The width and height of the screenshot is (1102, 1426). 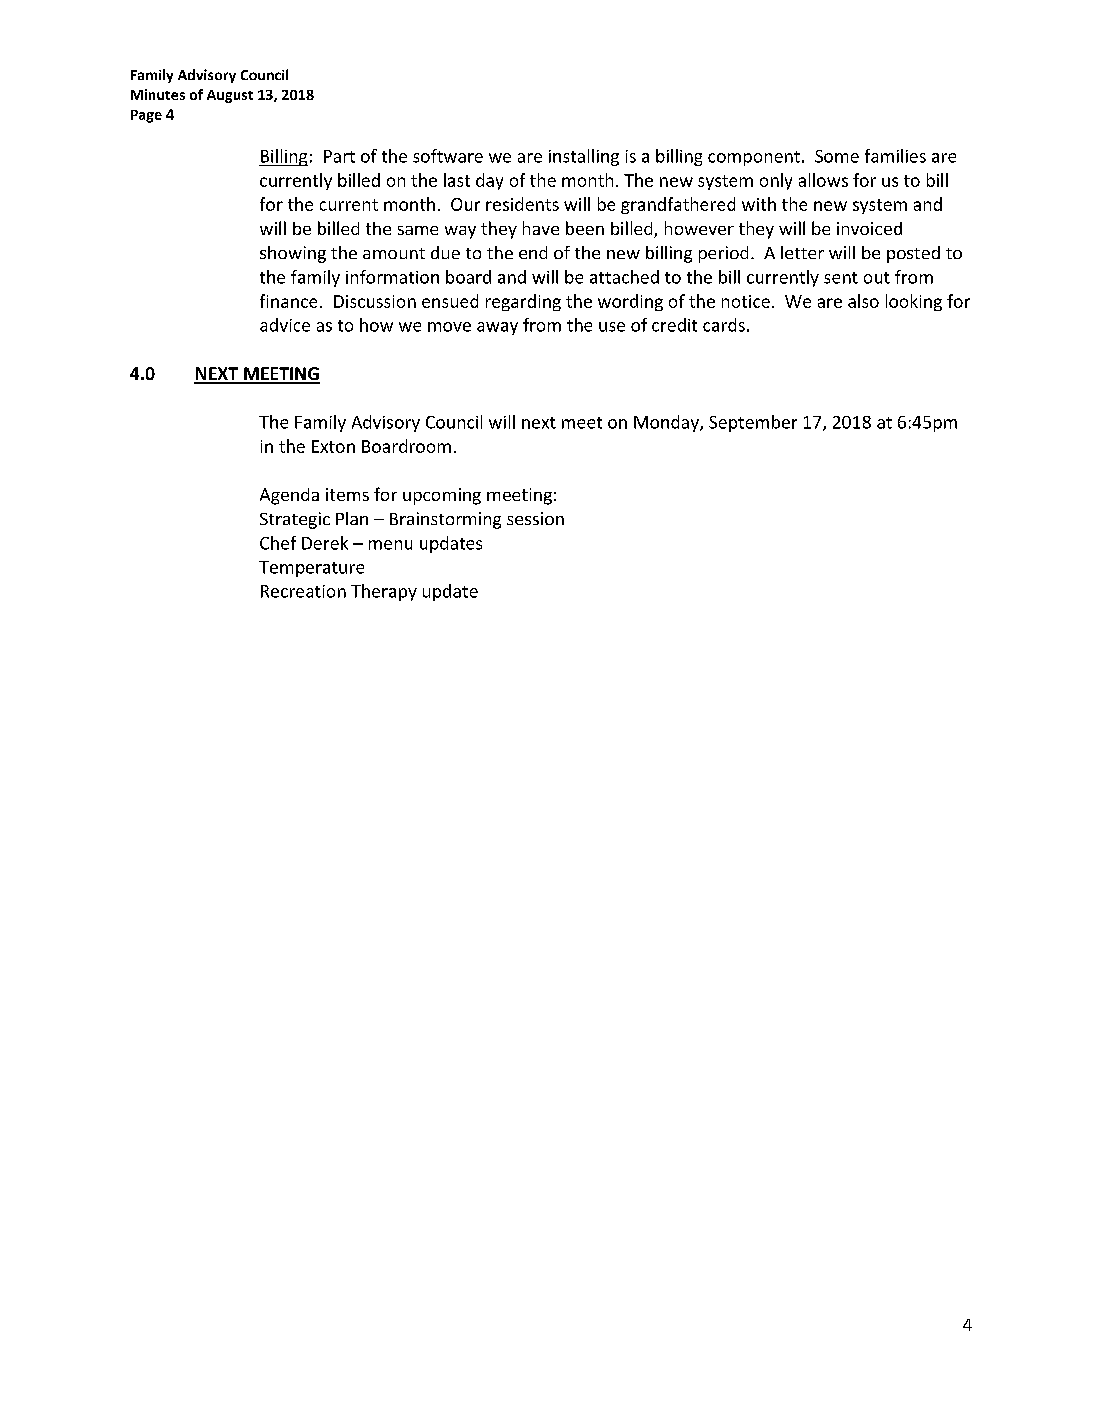 I want to click on cards, so click(x=724, y=325).
